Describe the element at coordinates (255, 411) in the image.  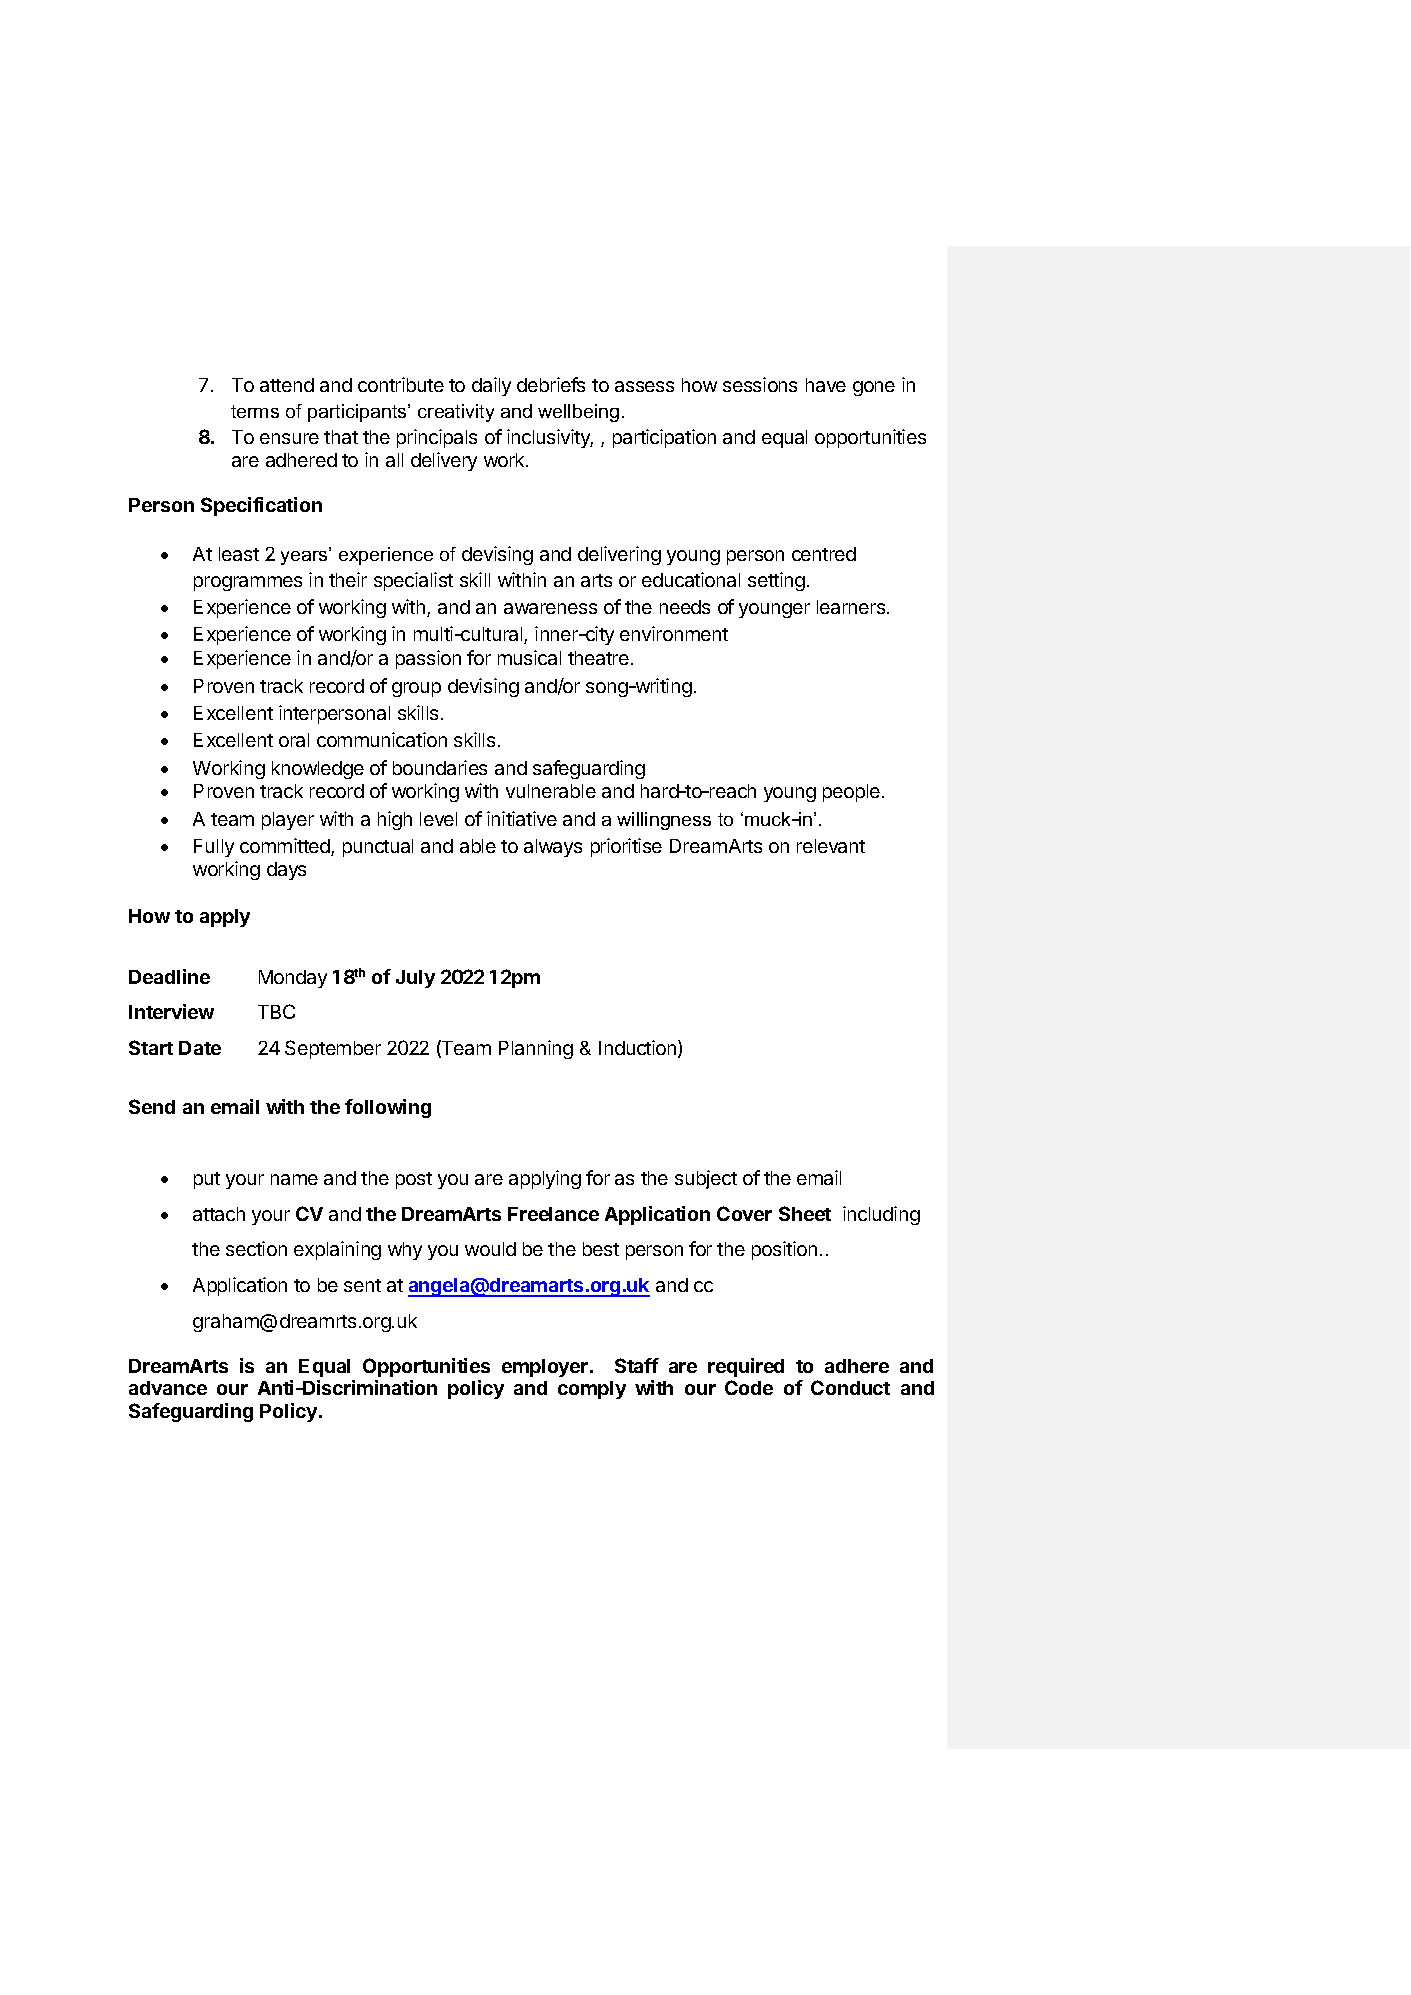
I see `terms` at that location.
